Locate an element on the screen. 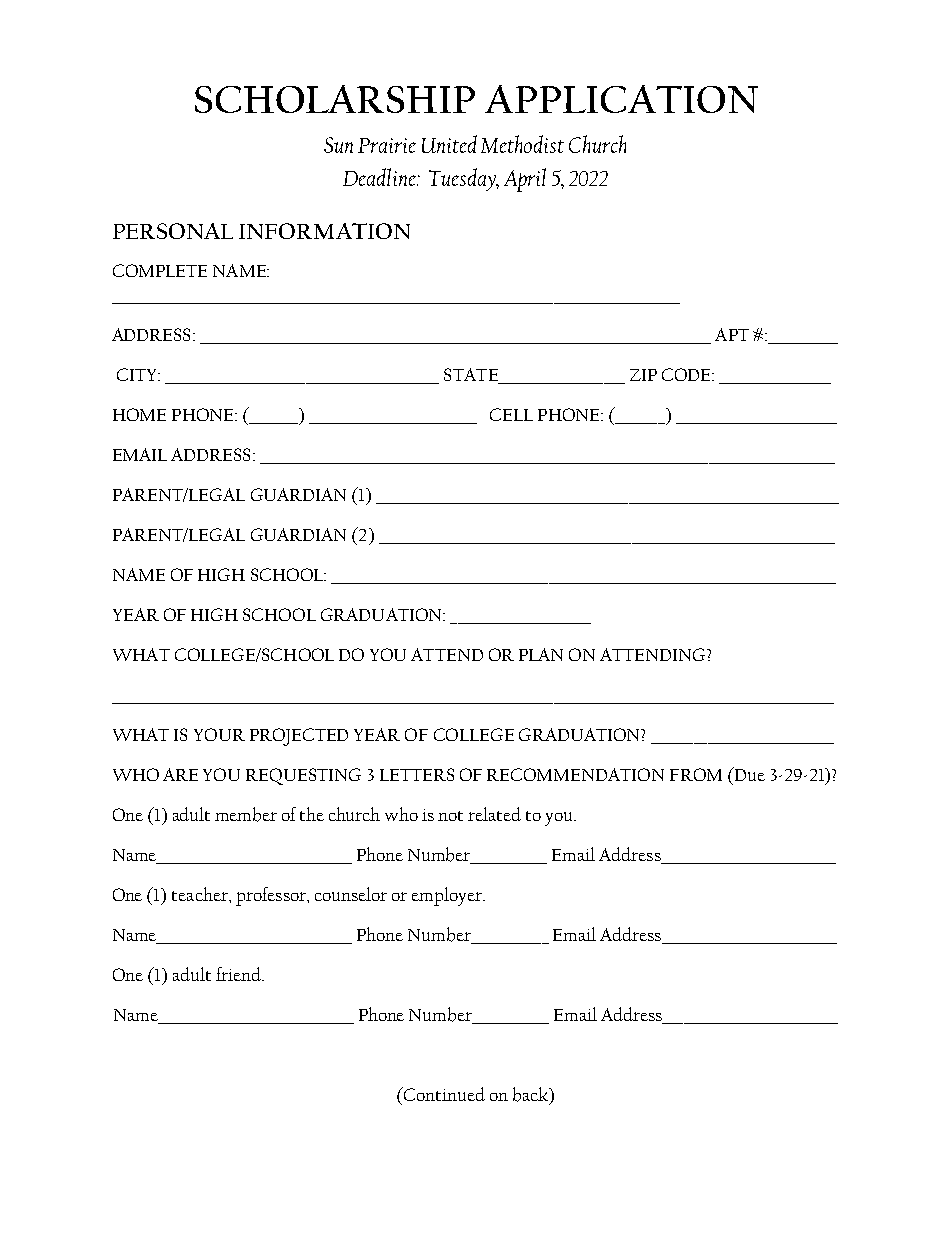 This screenshot has width=952, height=1233. Continued is located at coordinates (443, 1094).
